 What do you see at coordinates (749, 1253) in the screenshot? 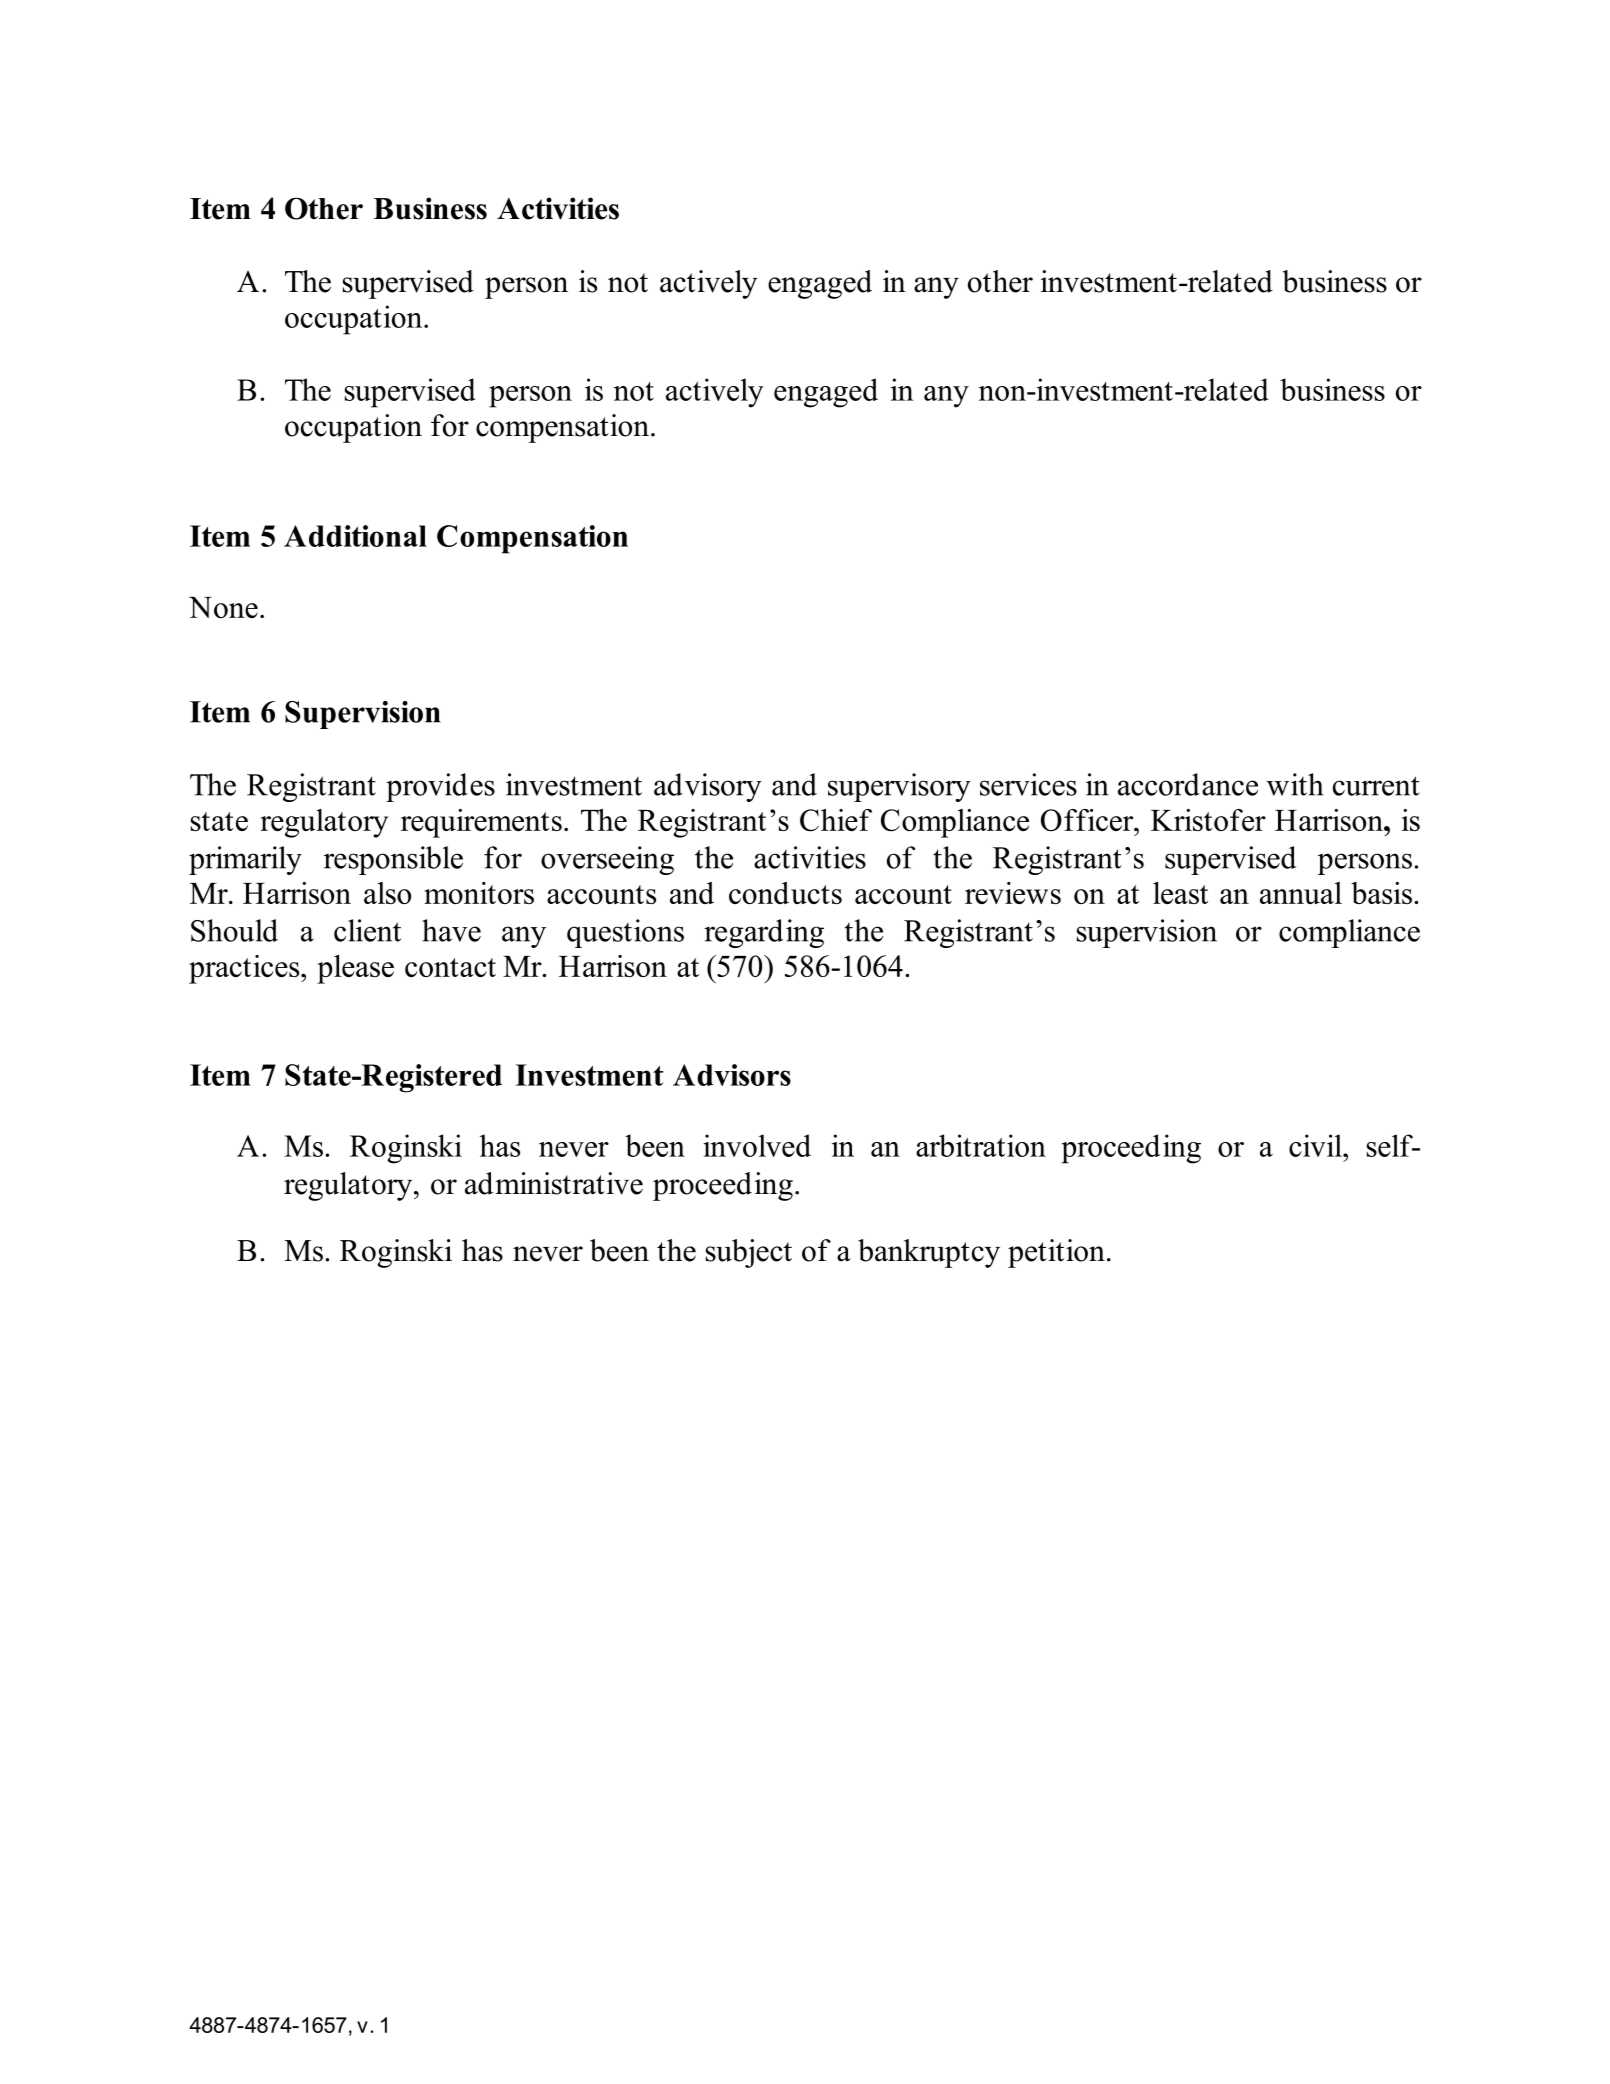
I see `subject` at bounding box center [749, 1253].
